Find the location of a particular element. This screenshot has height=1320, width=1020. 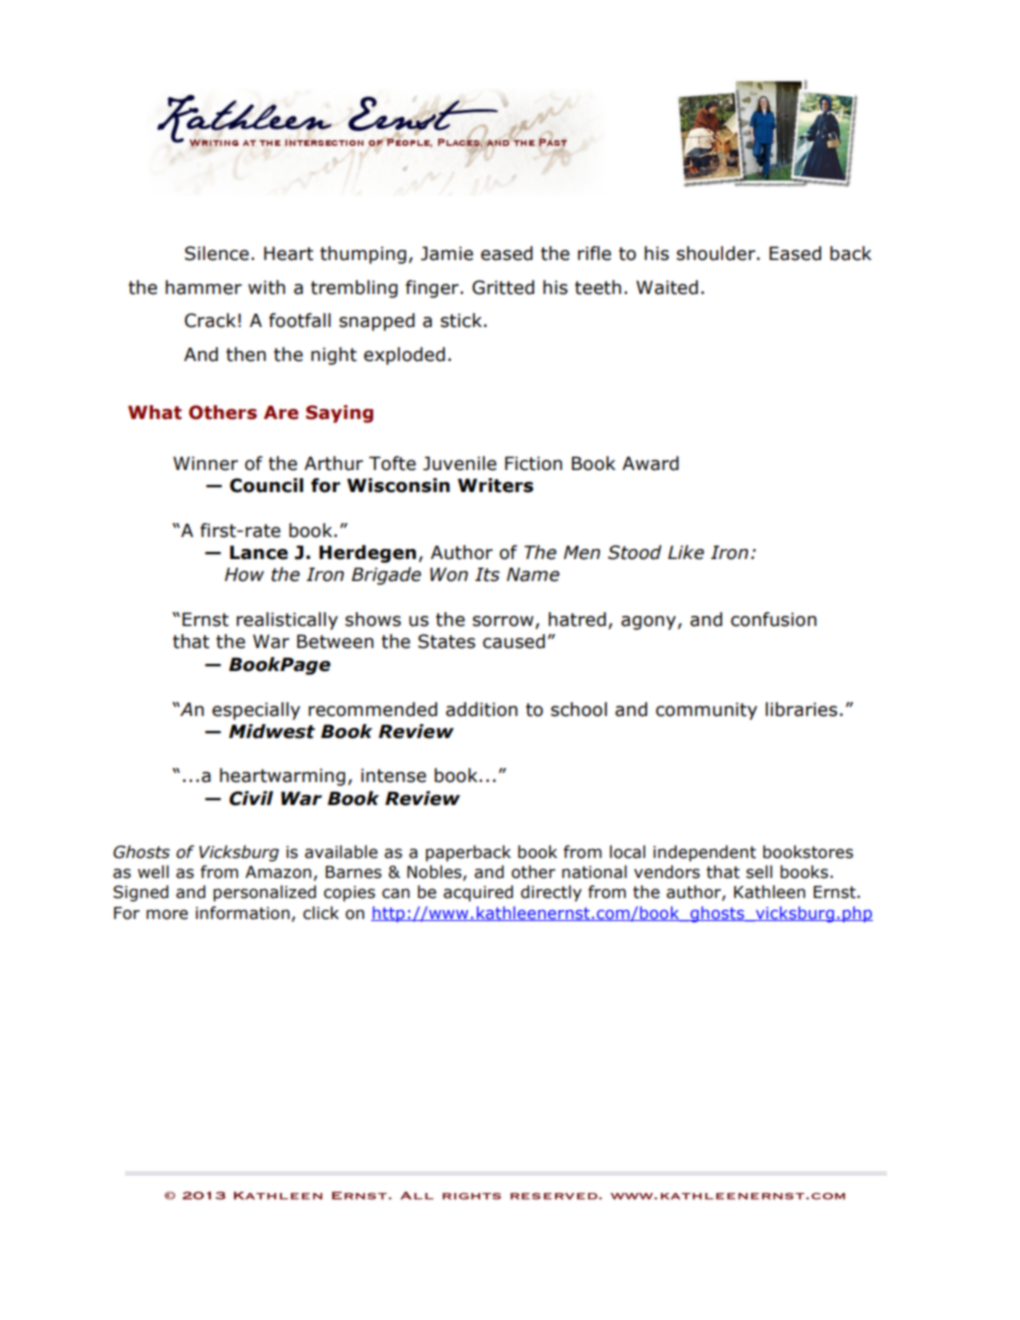

Lance is located at coordinates (259, 552).
